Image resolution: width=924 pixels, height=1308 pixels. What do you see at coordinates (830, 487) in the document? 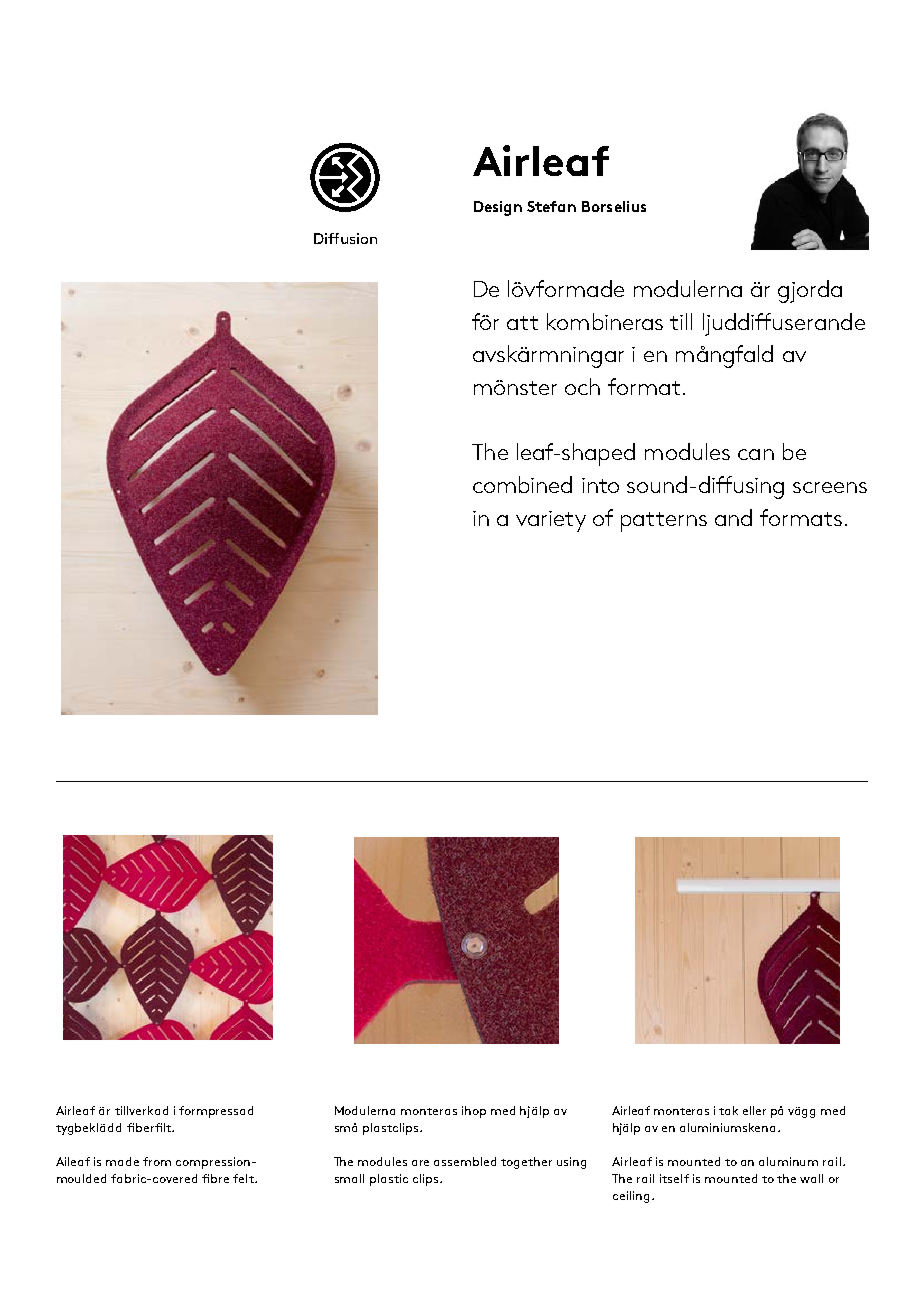
I see `screens` at bounding box center [830, 487].
